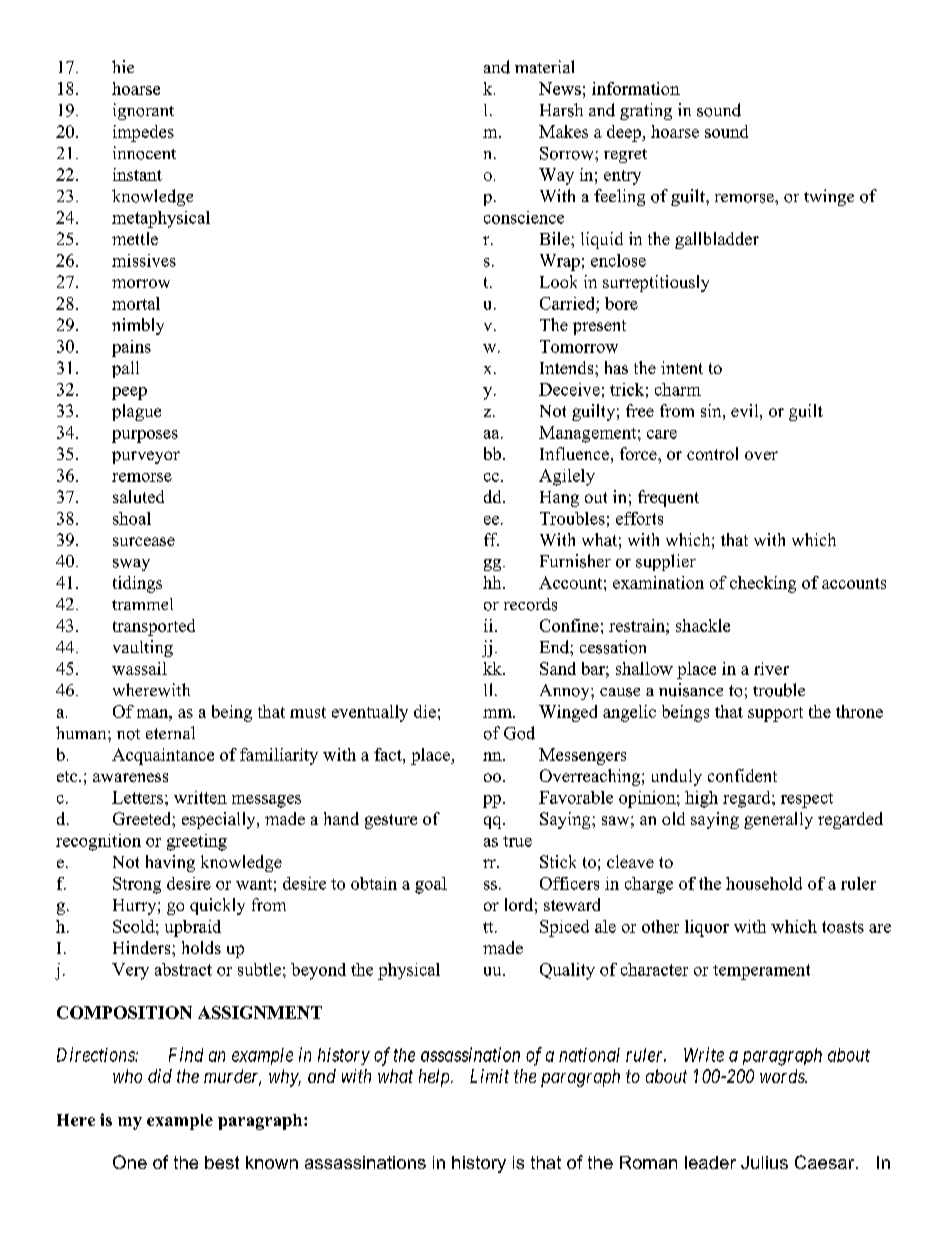 The height and width of the page is (1233, 952). What do you see at coordinates (668, 498) in the page?
I see `frequent` at bounding box center [668, 498].
